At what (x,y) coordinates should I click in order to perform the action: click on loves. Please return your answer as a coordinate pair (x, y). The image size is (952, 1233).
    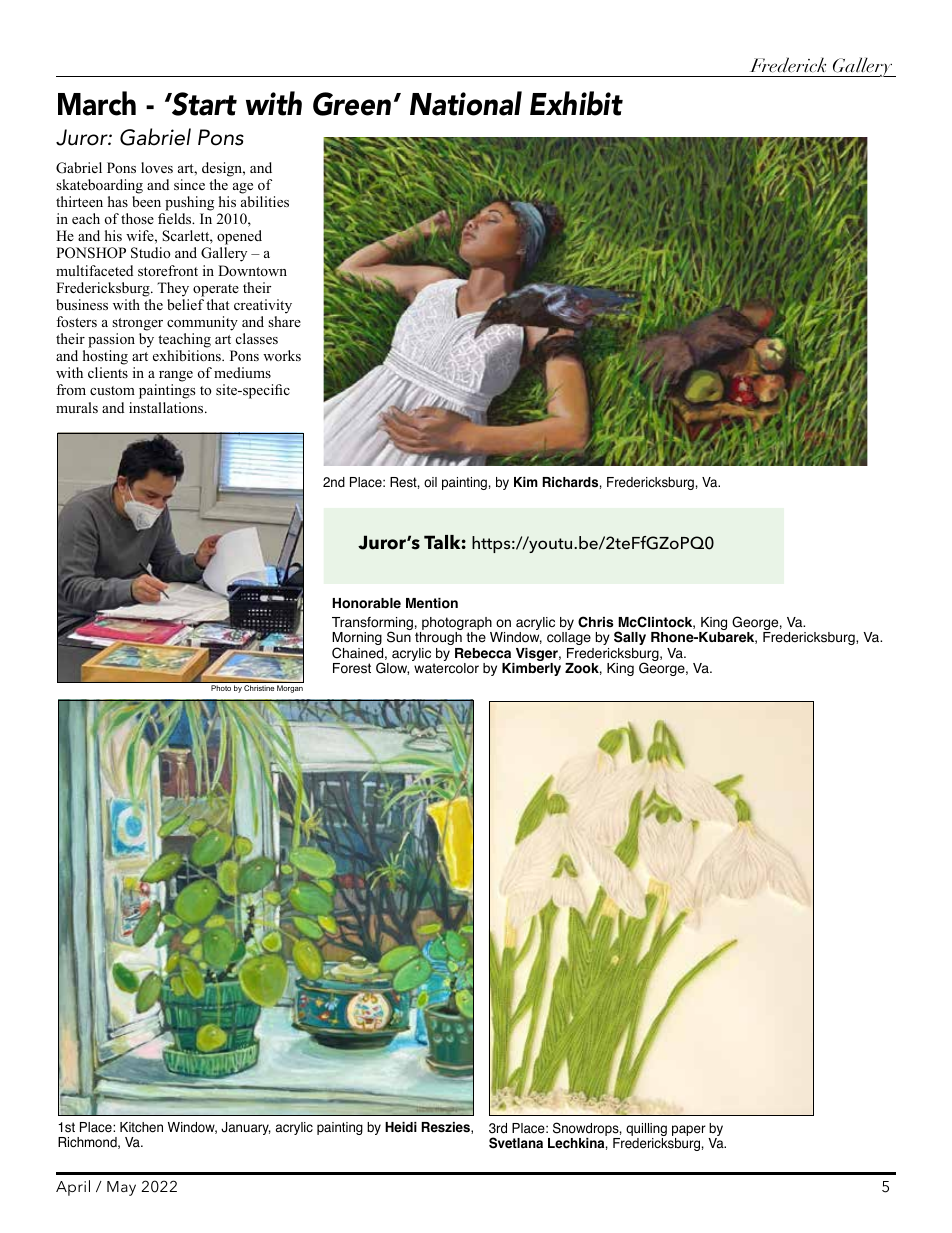
    Looking at the image, I should click on (157, 167).
